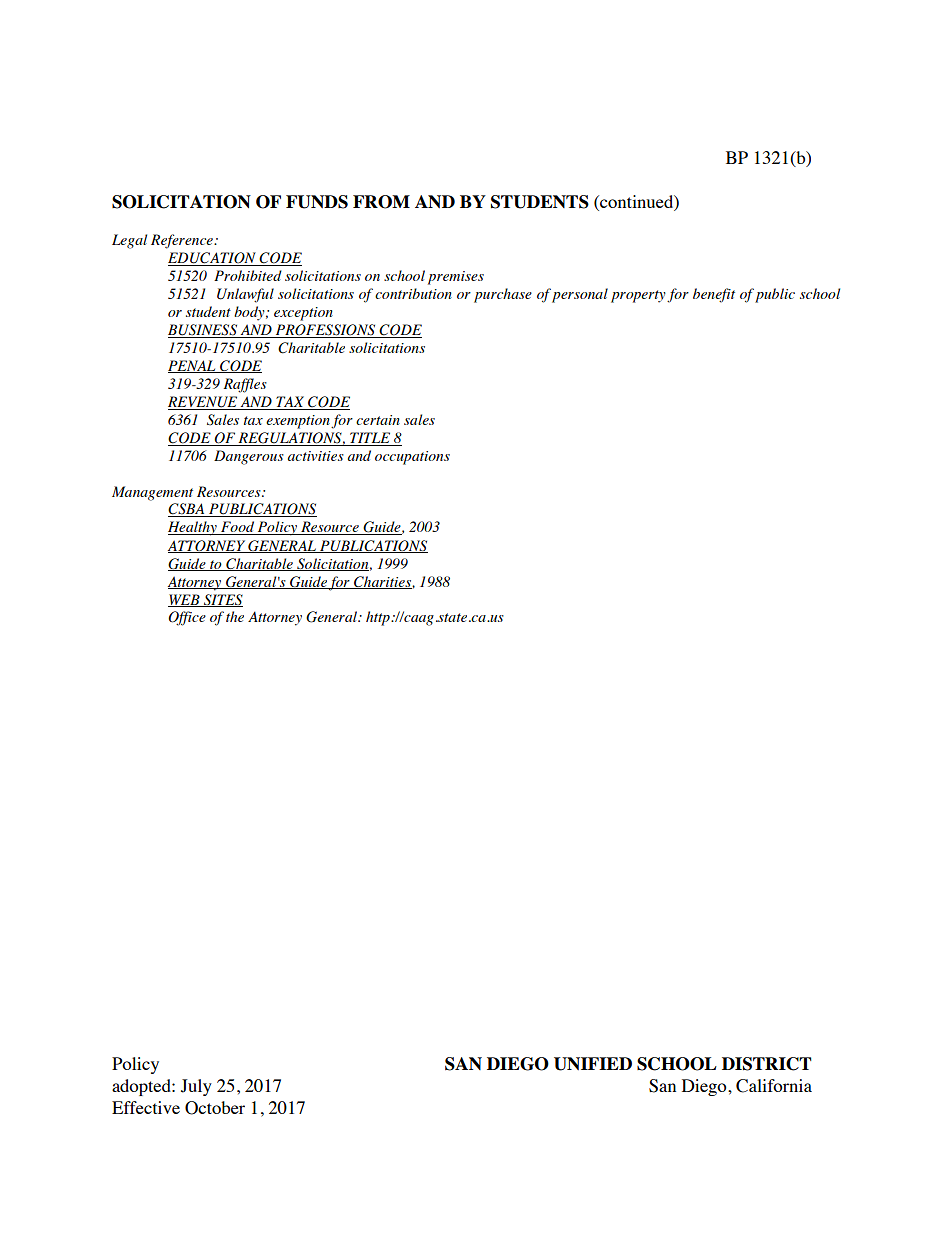  I want to click on July, so click(196, 1087).
